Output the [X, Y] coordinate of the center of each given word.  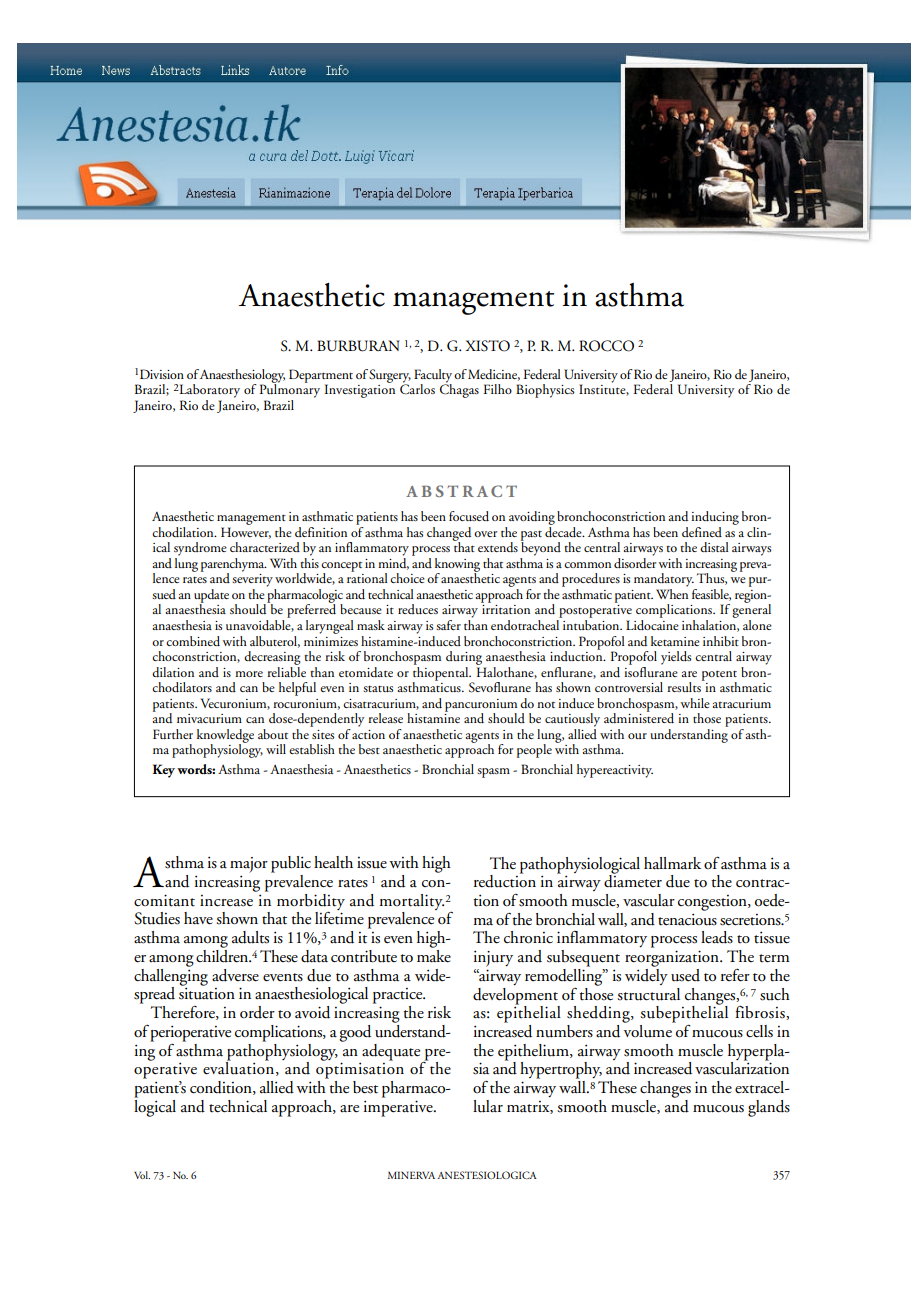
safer [448, 625]
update [211, 597]
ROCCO [606, 346]
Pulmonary [290, 390]
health [333, 862]
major [249, 865]
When [672, 592]
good [355, 1033]
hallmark [672, 863]
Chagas [459, 390]
